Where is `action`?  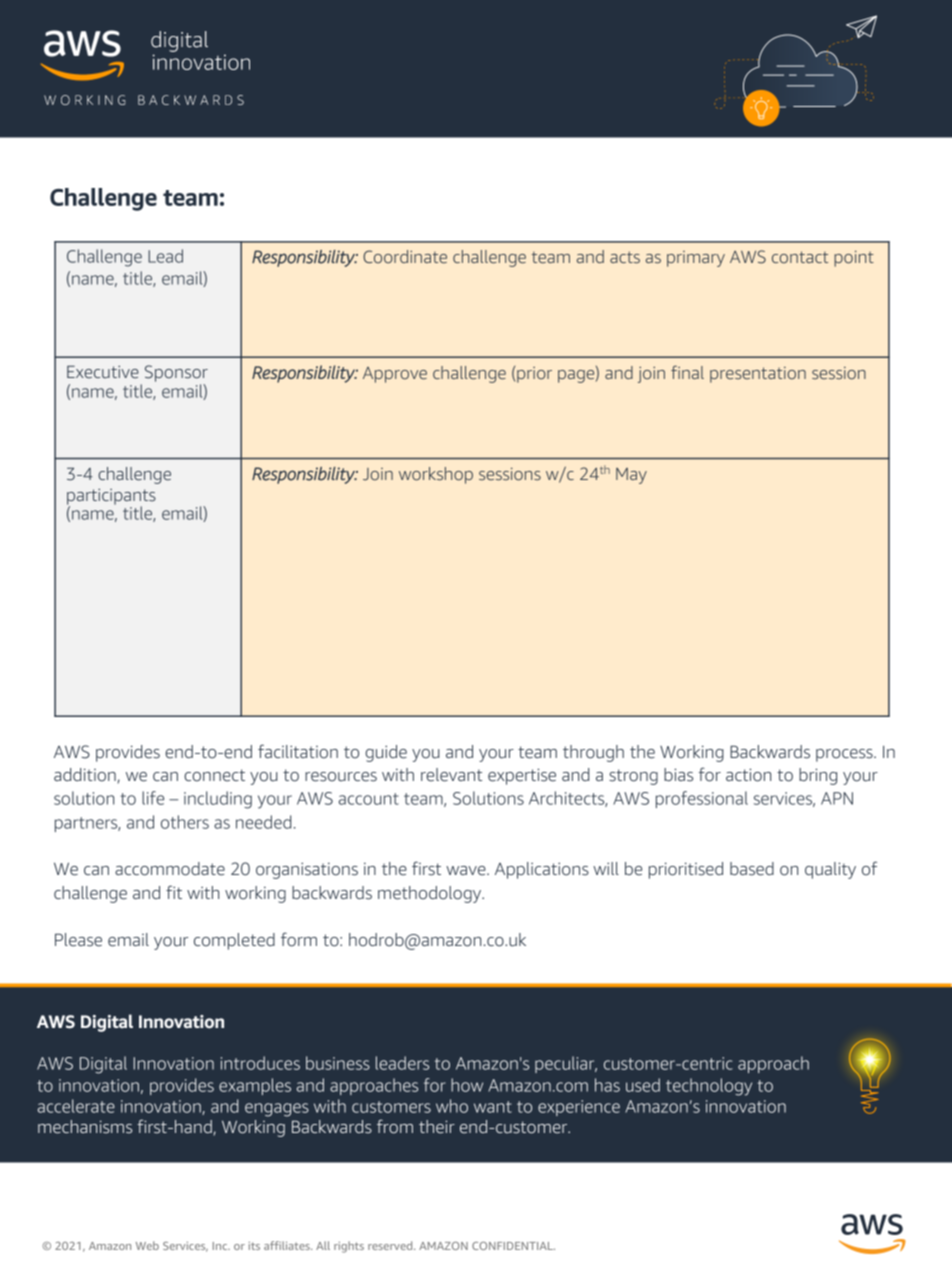
action is located at coordinates (748, 775).
